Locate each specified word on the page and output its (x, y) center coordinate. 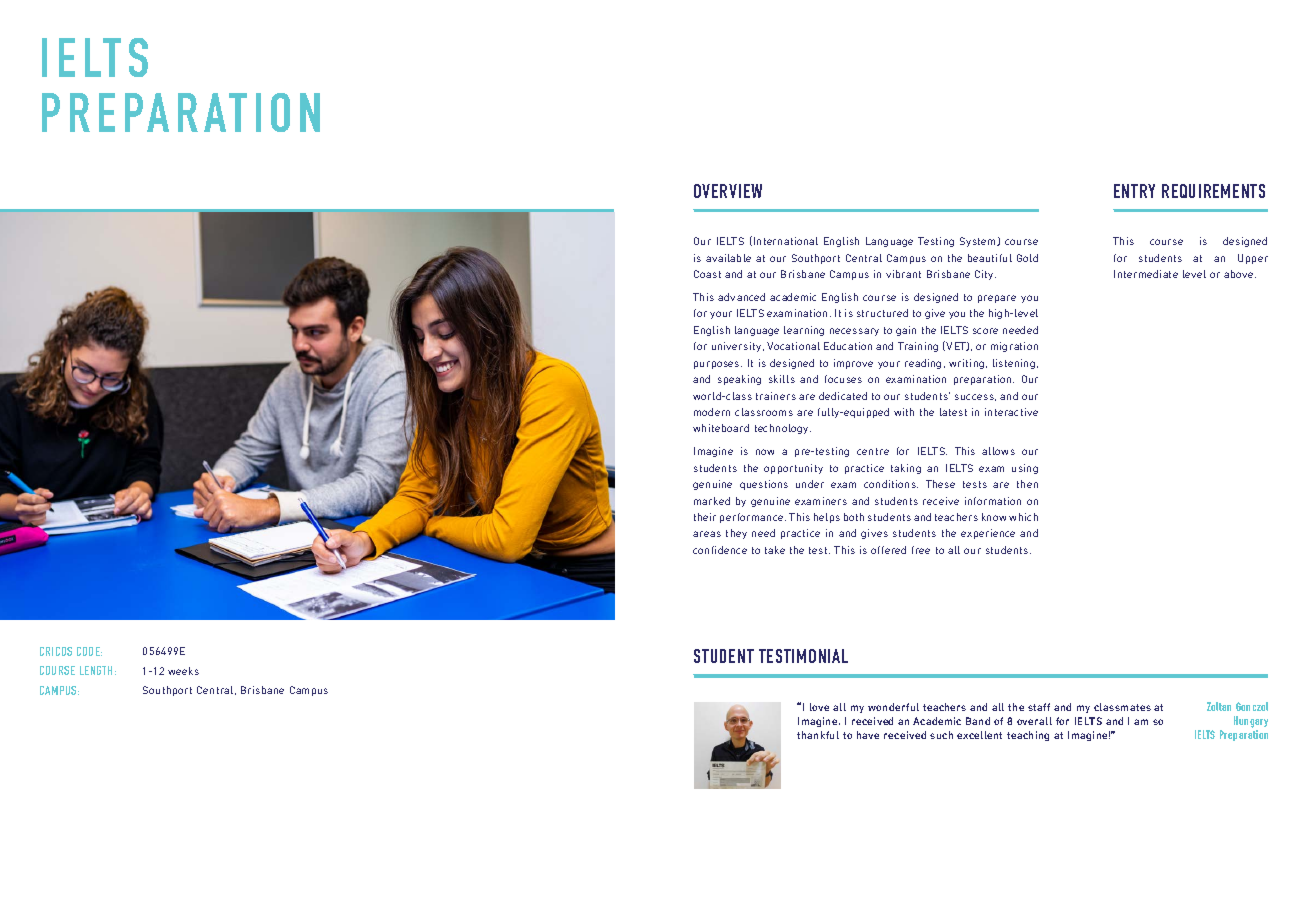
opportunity (793, 469)
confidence (720, 550)
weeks (183, 671)
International (786, 241)
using (1025, 469)
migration (1014, 347)
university (738, 347)
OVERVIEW (728, 191)
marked (712, 501)
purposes (718, 365)
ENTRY (1134, 191)
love (819, 707)
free (921, 550)
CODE (89, 651)
